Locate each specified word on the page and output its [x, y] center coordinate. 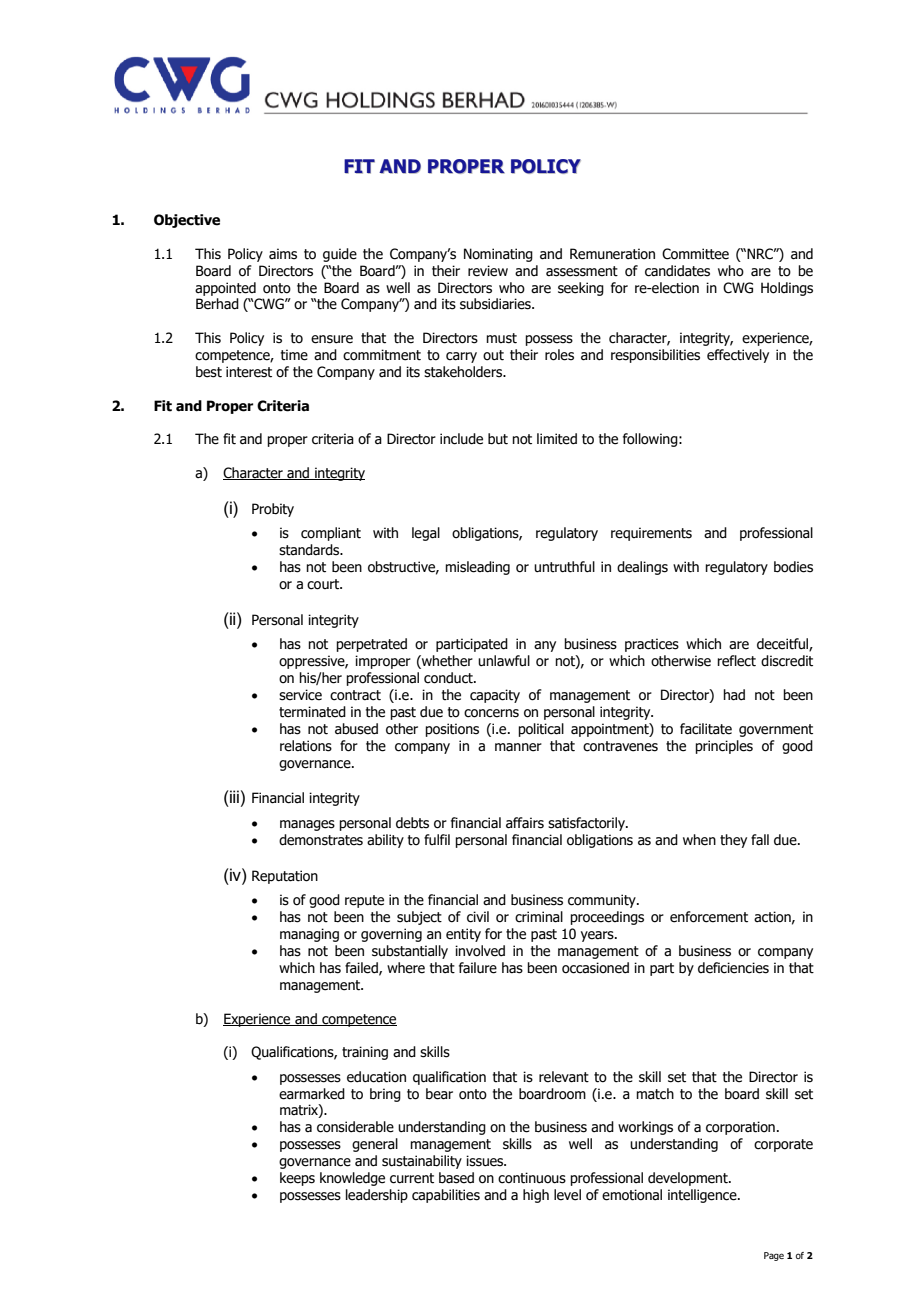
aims [283, 254]
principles [724, 747]
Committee [695, 254]
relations [306, 746]
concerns [491, 713]
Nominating [498, 255]
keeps [297, 1179]
